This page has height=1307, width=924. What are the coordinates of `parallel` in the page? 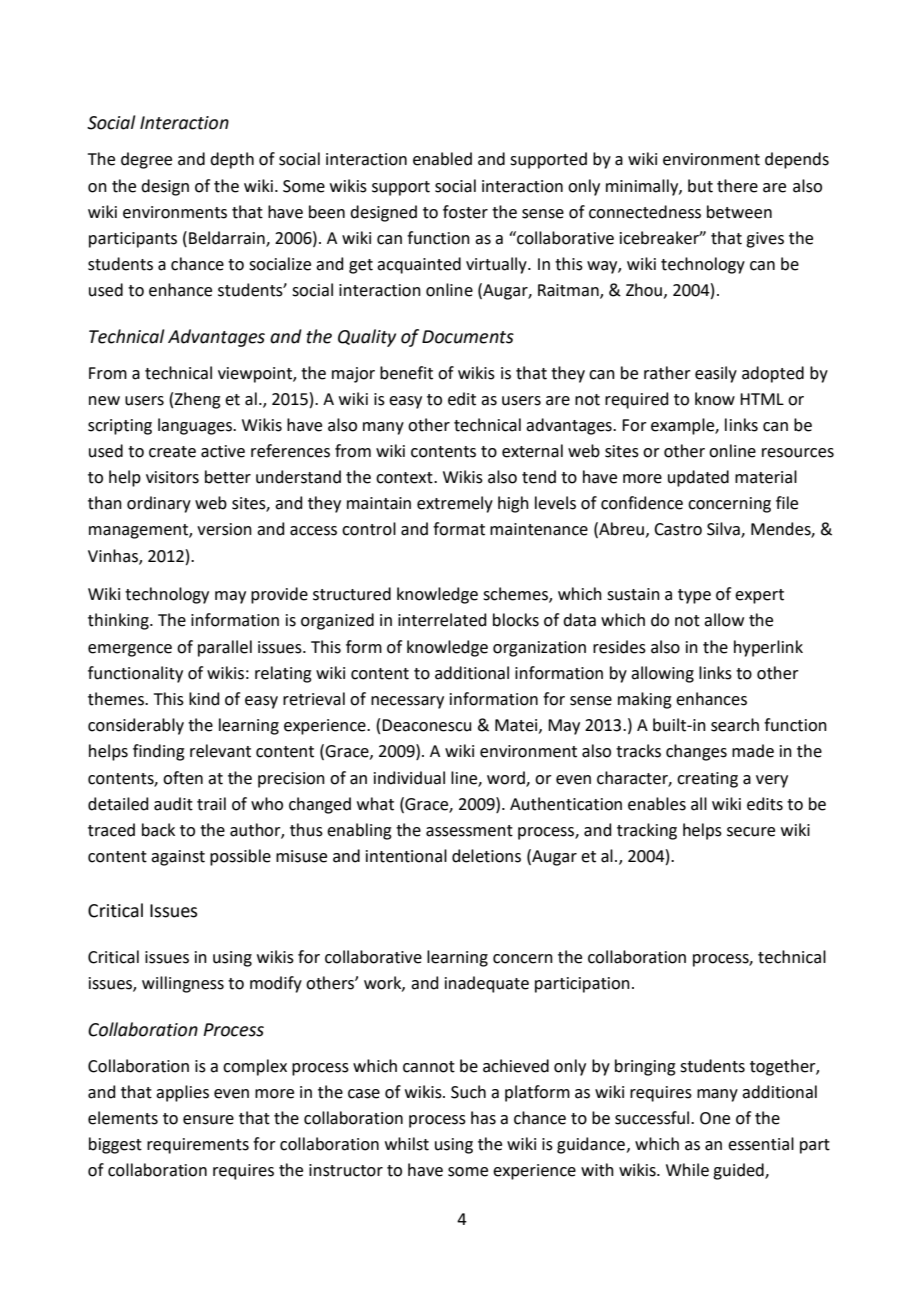 It's located at (225, 648).
